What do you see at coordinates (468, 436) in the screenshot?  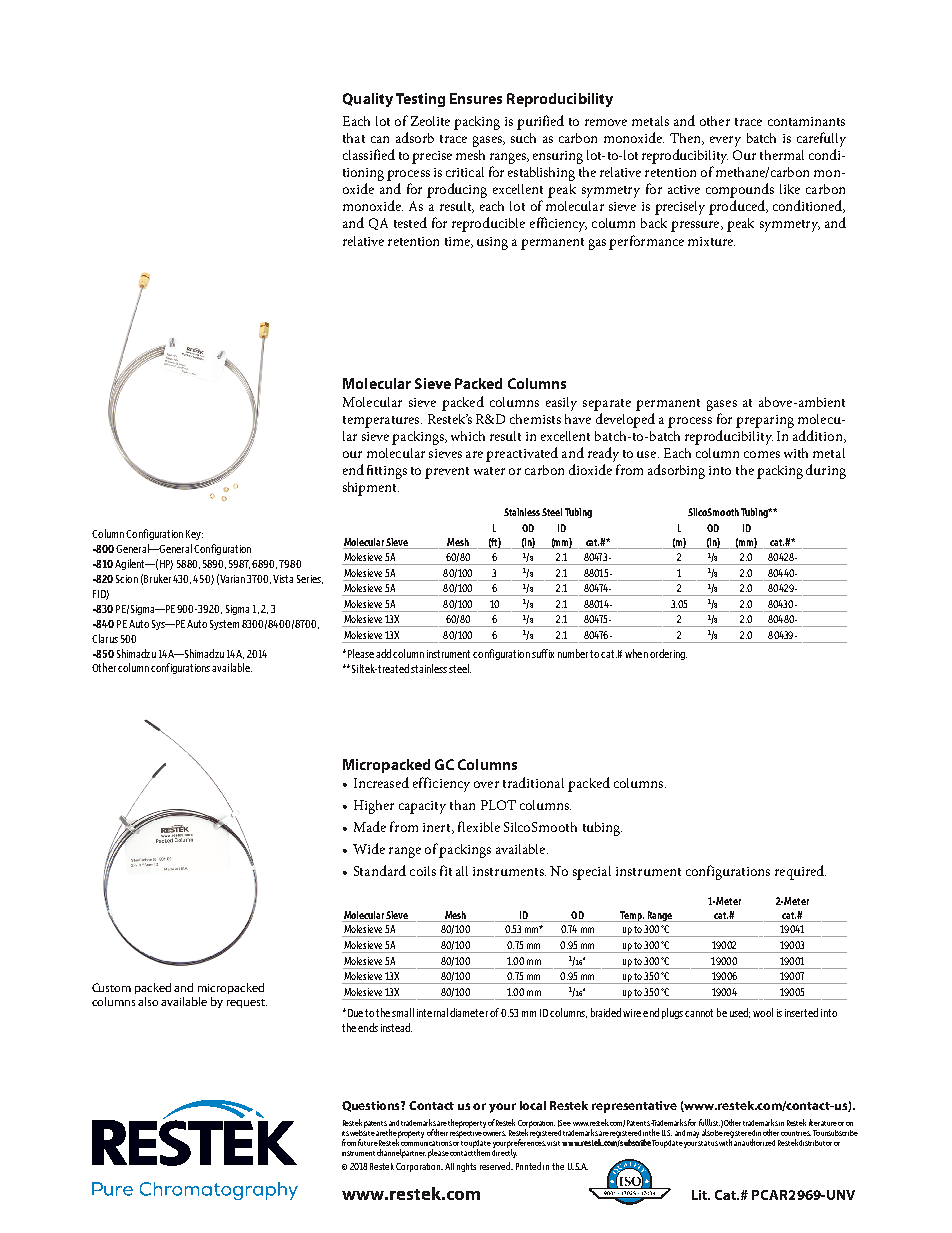 I see `which` at bounding box center [468, 436].
